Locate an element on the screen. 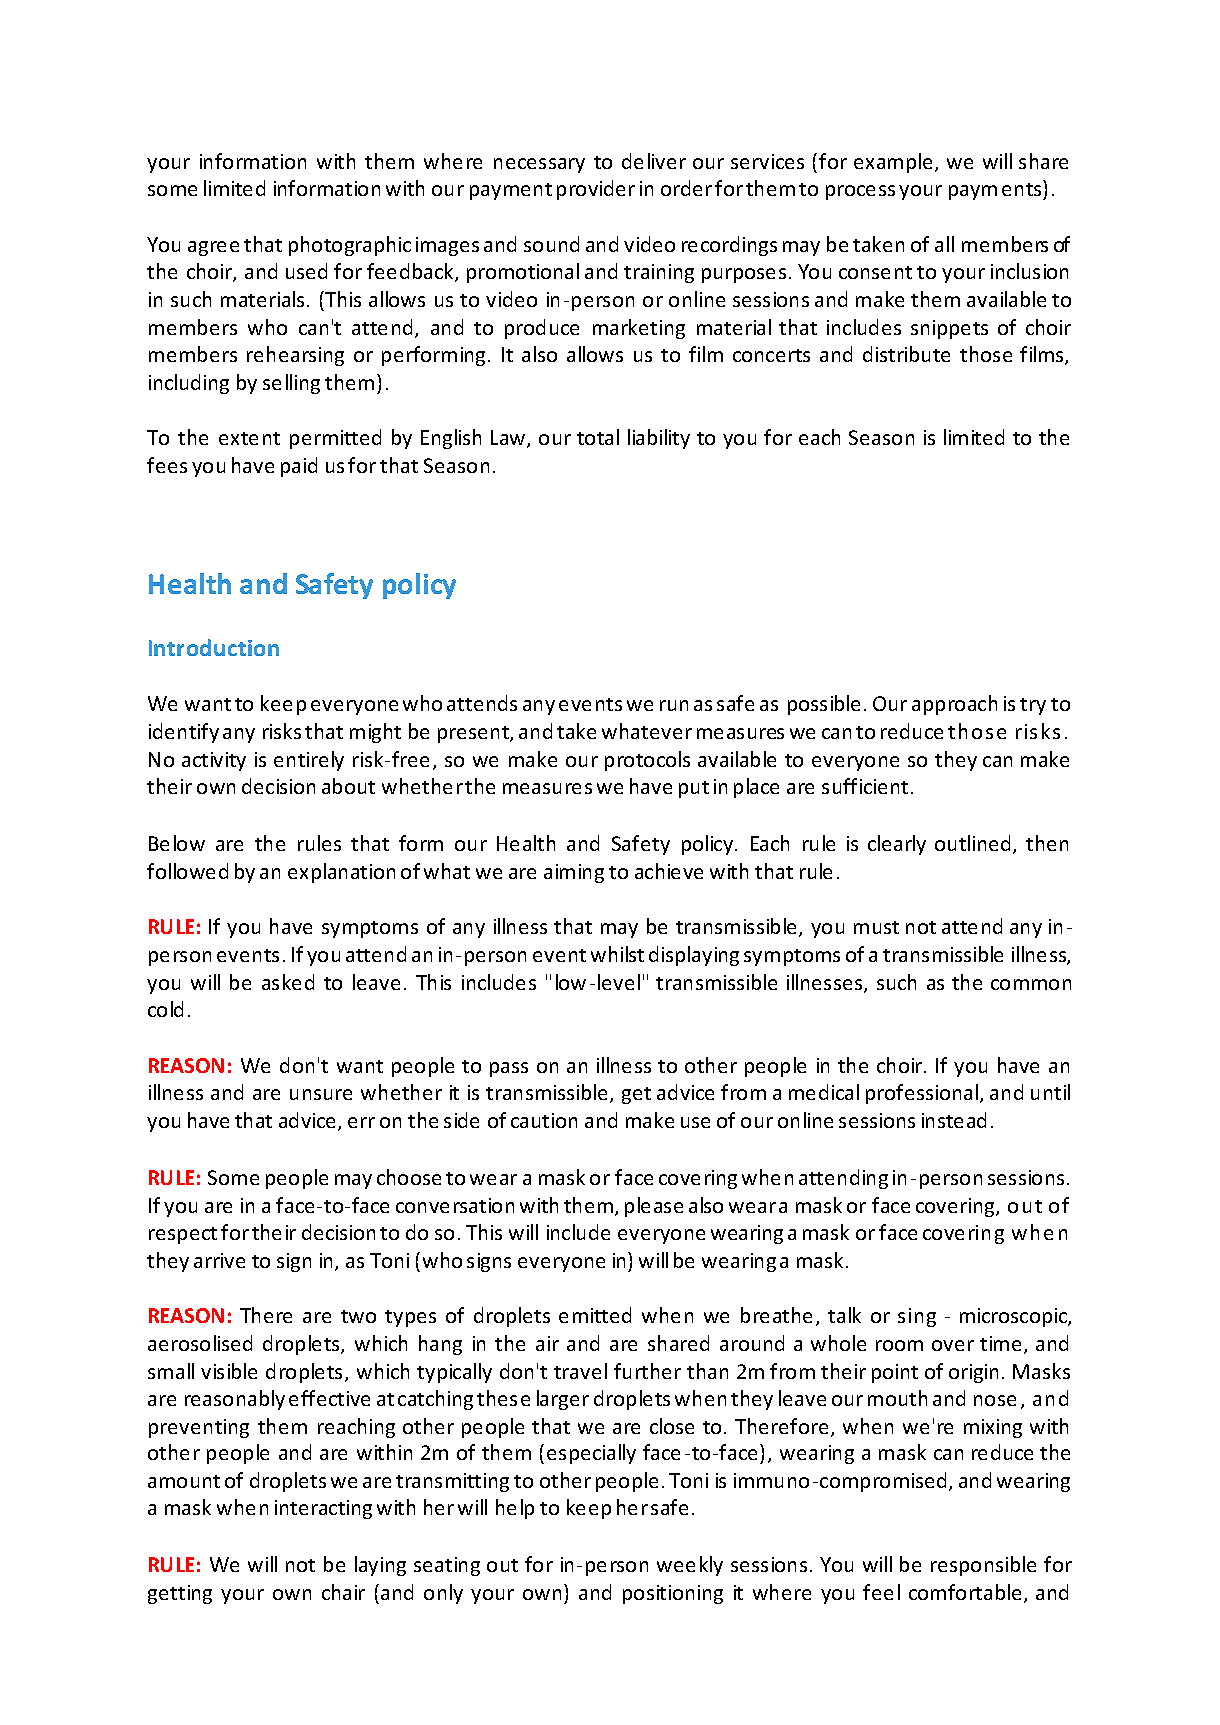  agree is located at coordinates (213, 248).
